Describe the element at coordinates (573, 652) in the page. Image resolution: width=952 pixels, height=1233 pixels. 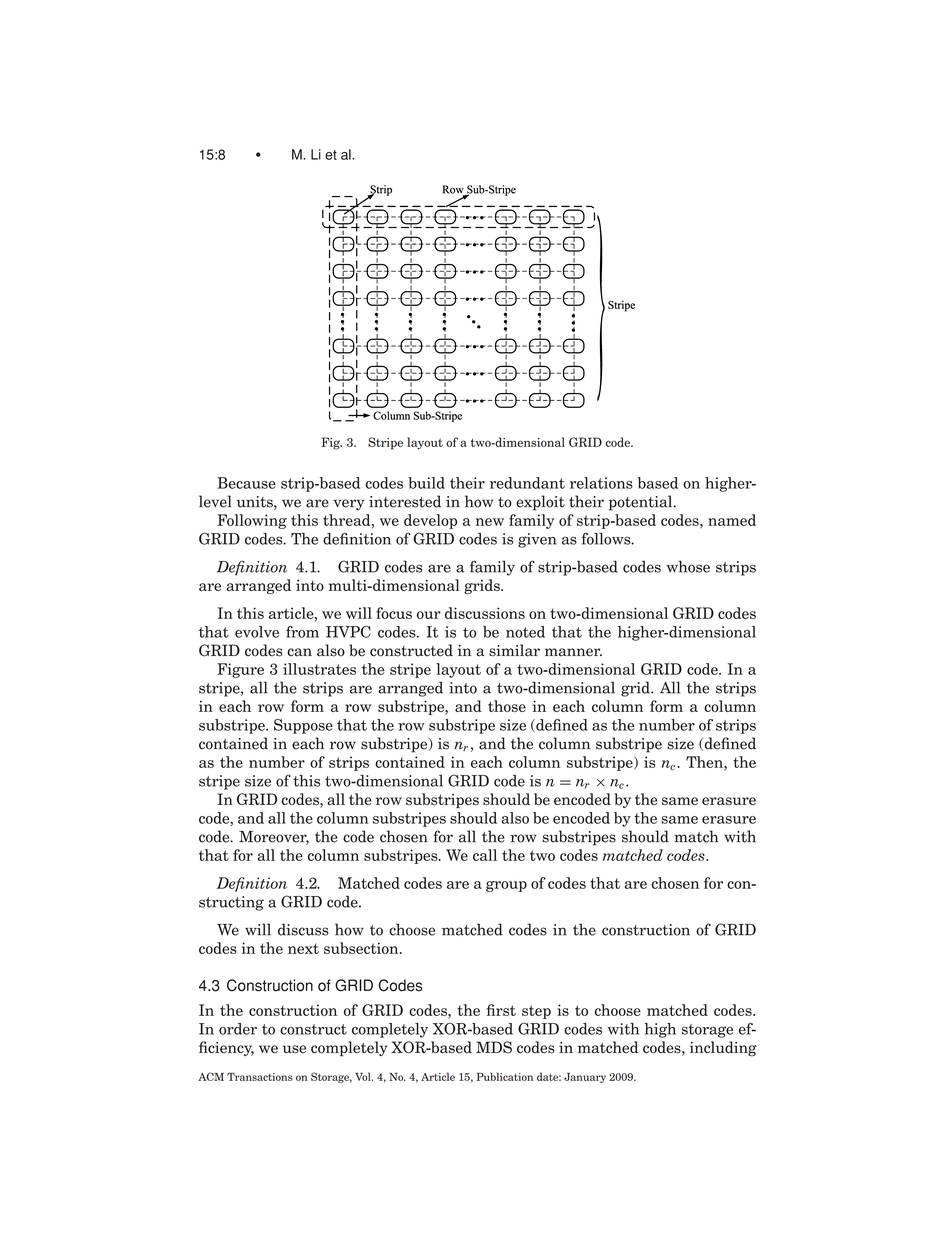
I see `manner` at that location.
